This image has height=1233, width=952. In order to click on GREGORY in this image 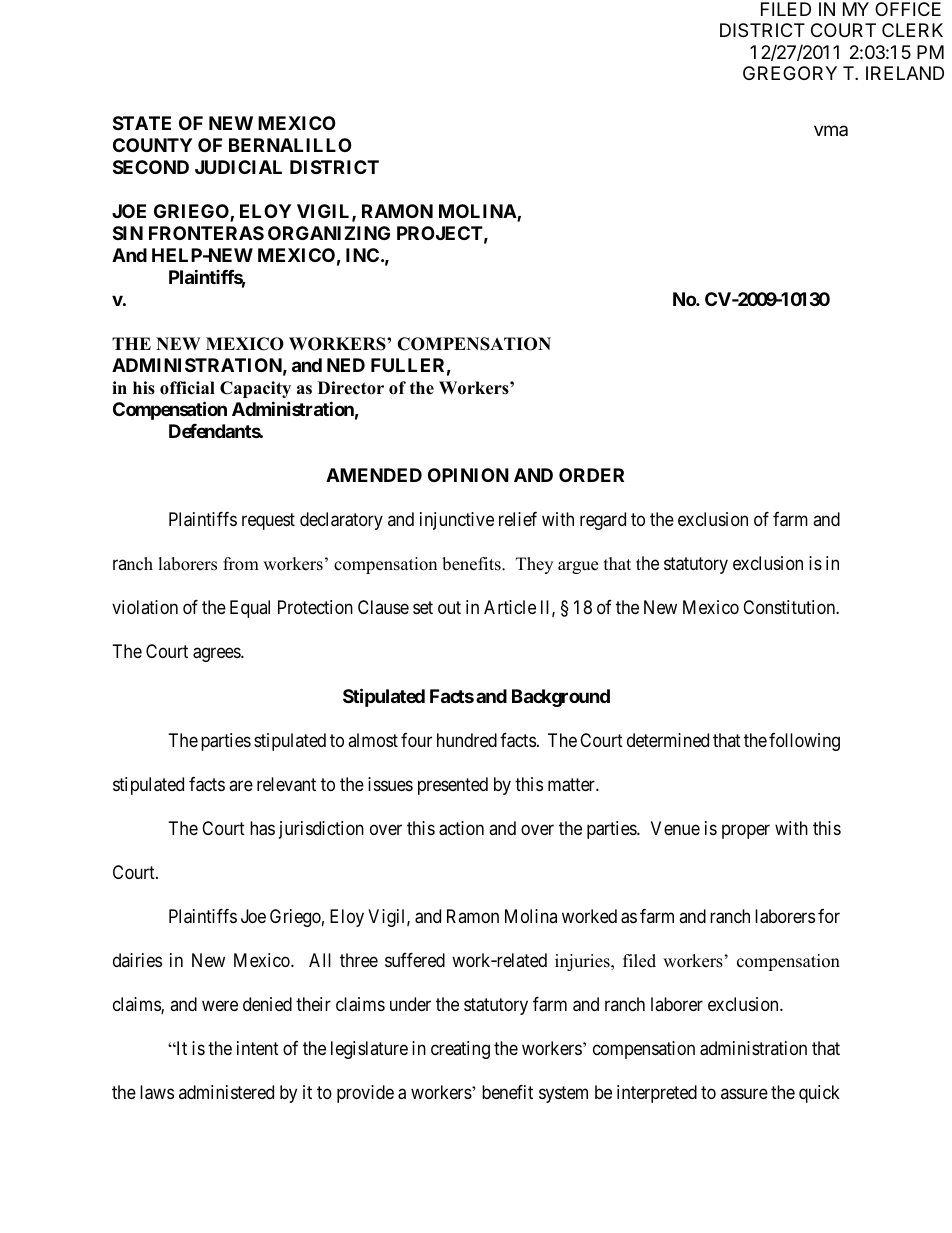, I will do `click(790, 73)`.
